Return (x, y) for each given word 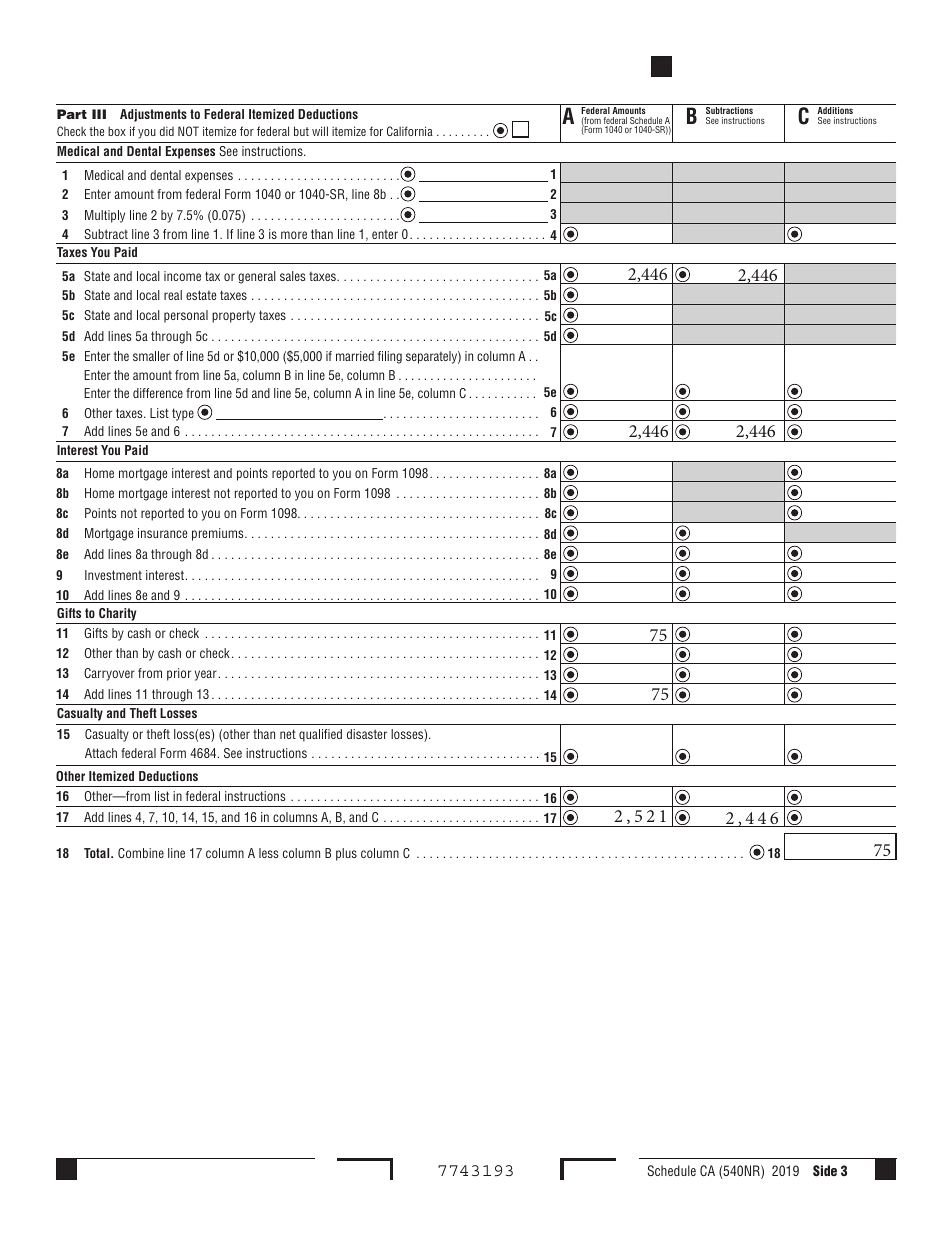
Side (825, 1170)
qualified (320, 735)
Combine (141, 853)
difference (158, 393)
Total (98, 853)
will (320, 131)
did (167, 131)
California (410, 131)
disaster (367, 734)
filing (390, 357)
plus (346, 854)
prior (179, 674)
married (355, 356)
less (268, 853)
